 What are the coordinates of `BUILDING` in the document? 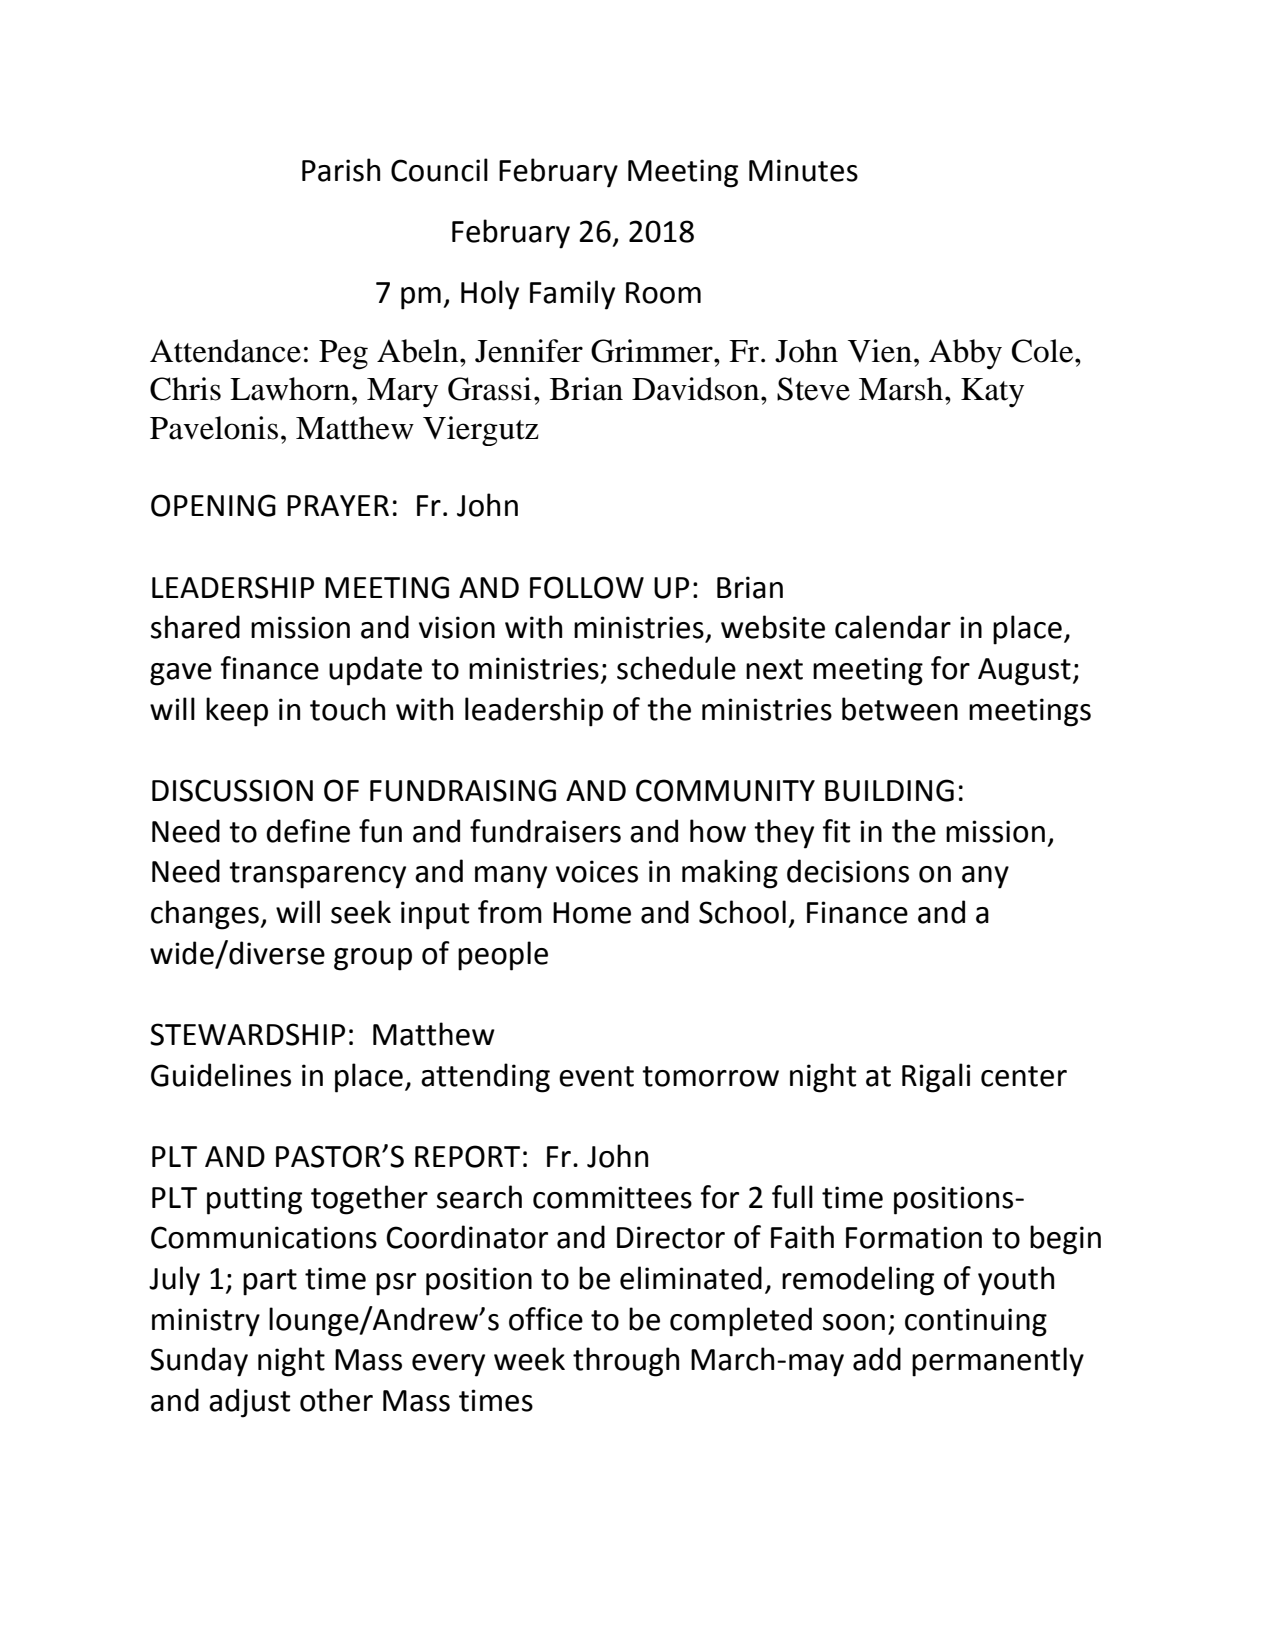 It's located at (889, 790).
